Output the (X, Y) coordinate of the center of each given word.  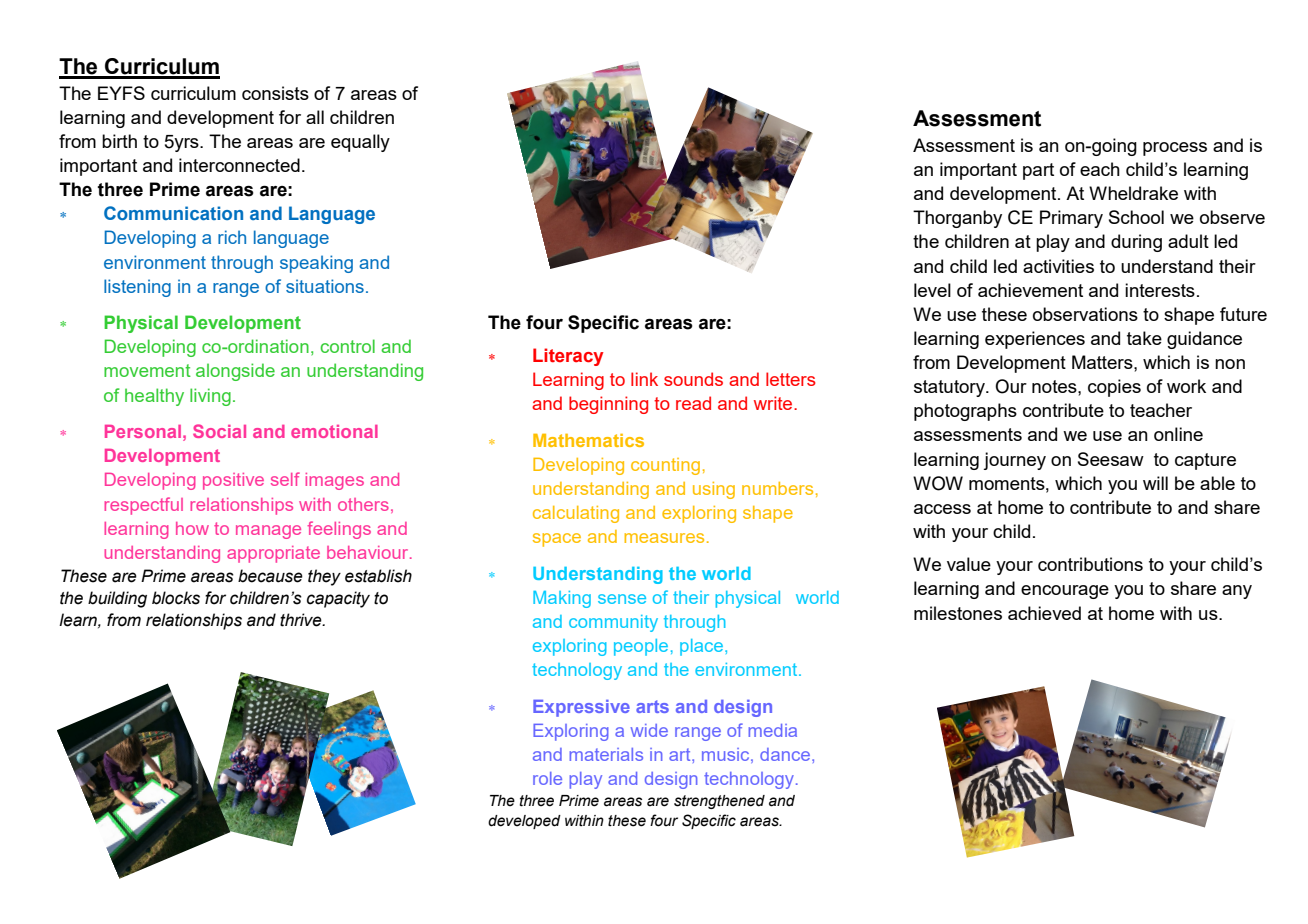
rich (232, 237)
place (701, 647)
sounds (693, 379)
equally (360, 143)
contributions (1090, 564)
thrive (302, 620)
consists (275, 93)
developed (524, 822)
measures (664, 538)
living (210, 397)
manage (268, 532)
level (932, 290)
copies (1114, 388)
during (1136, 243)
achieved (1044, 613)
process (1175, 149)
